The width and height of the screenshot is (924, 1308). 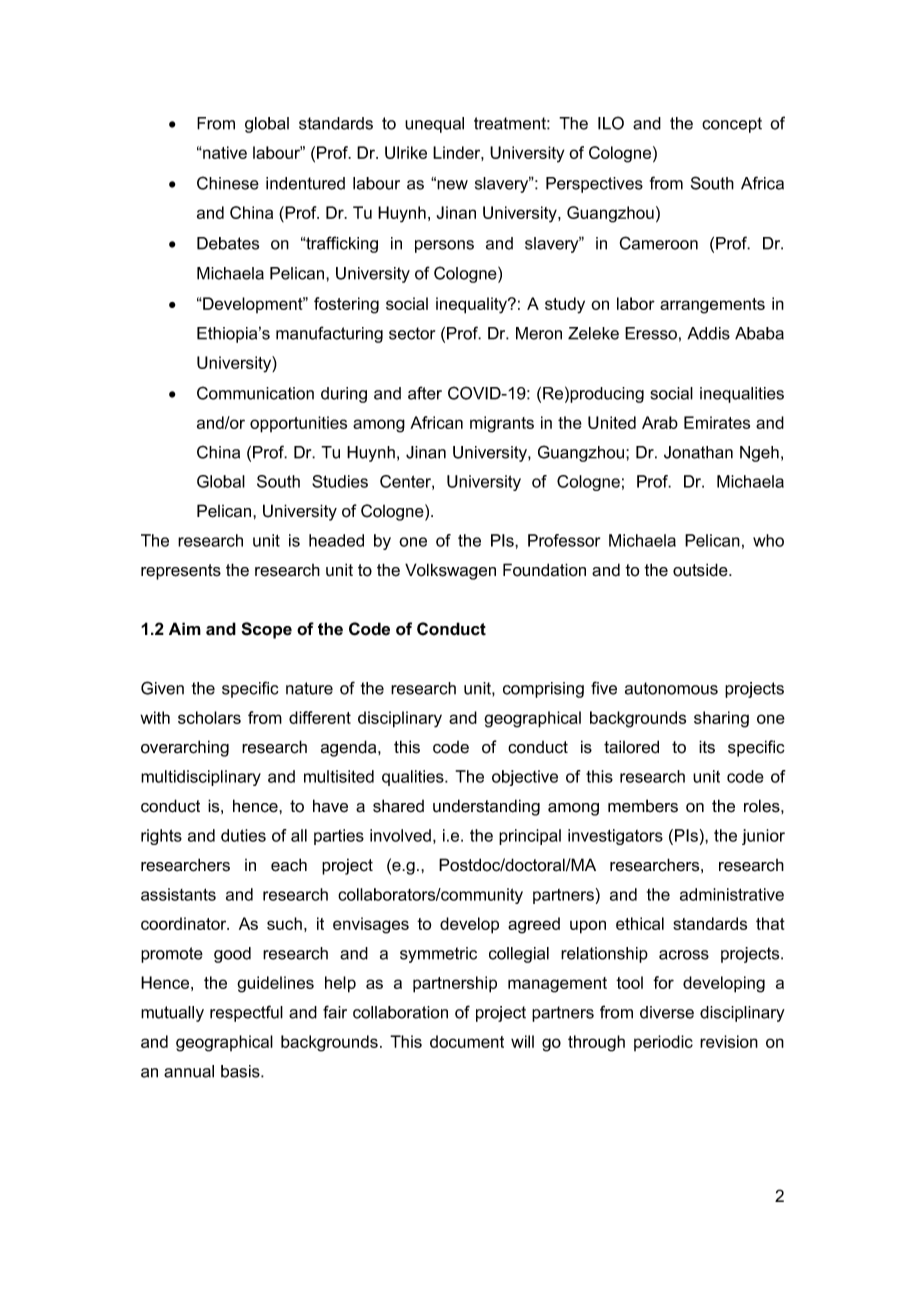 What do you see at coordinates (224, 152) in the screenshot?
I see `native` at bounding box center [224, 152].
